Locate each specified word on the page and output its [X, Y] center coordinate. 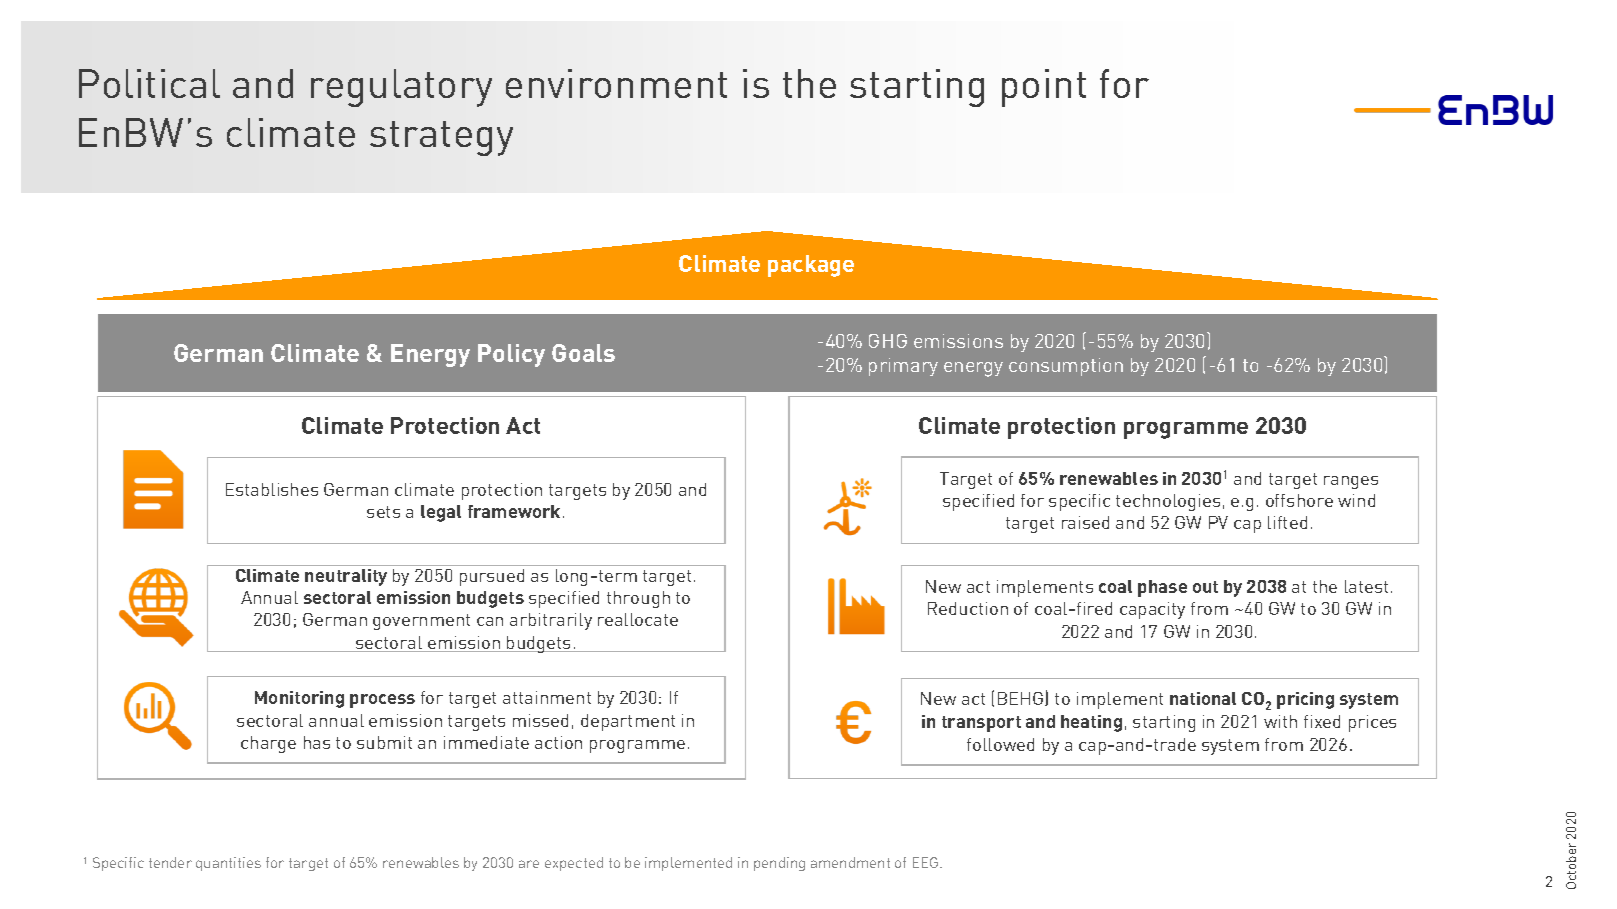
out [1205, 587]
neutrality [346, 577]
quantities [228, 864]
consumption [1066, 367]
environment [616, 83]
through [638, 599]
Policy [511, 355]
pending [779, 864]
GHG [888, 341]
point [1044, 88]
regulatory [401, 88]
